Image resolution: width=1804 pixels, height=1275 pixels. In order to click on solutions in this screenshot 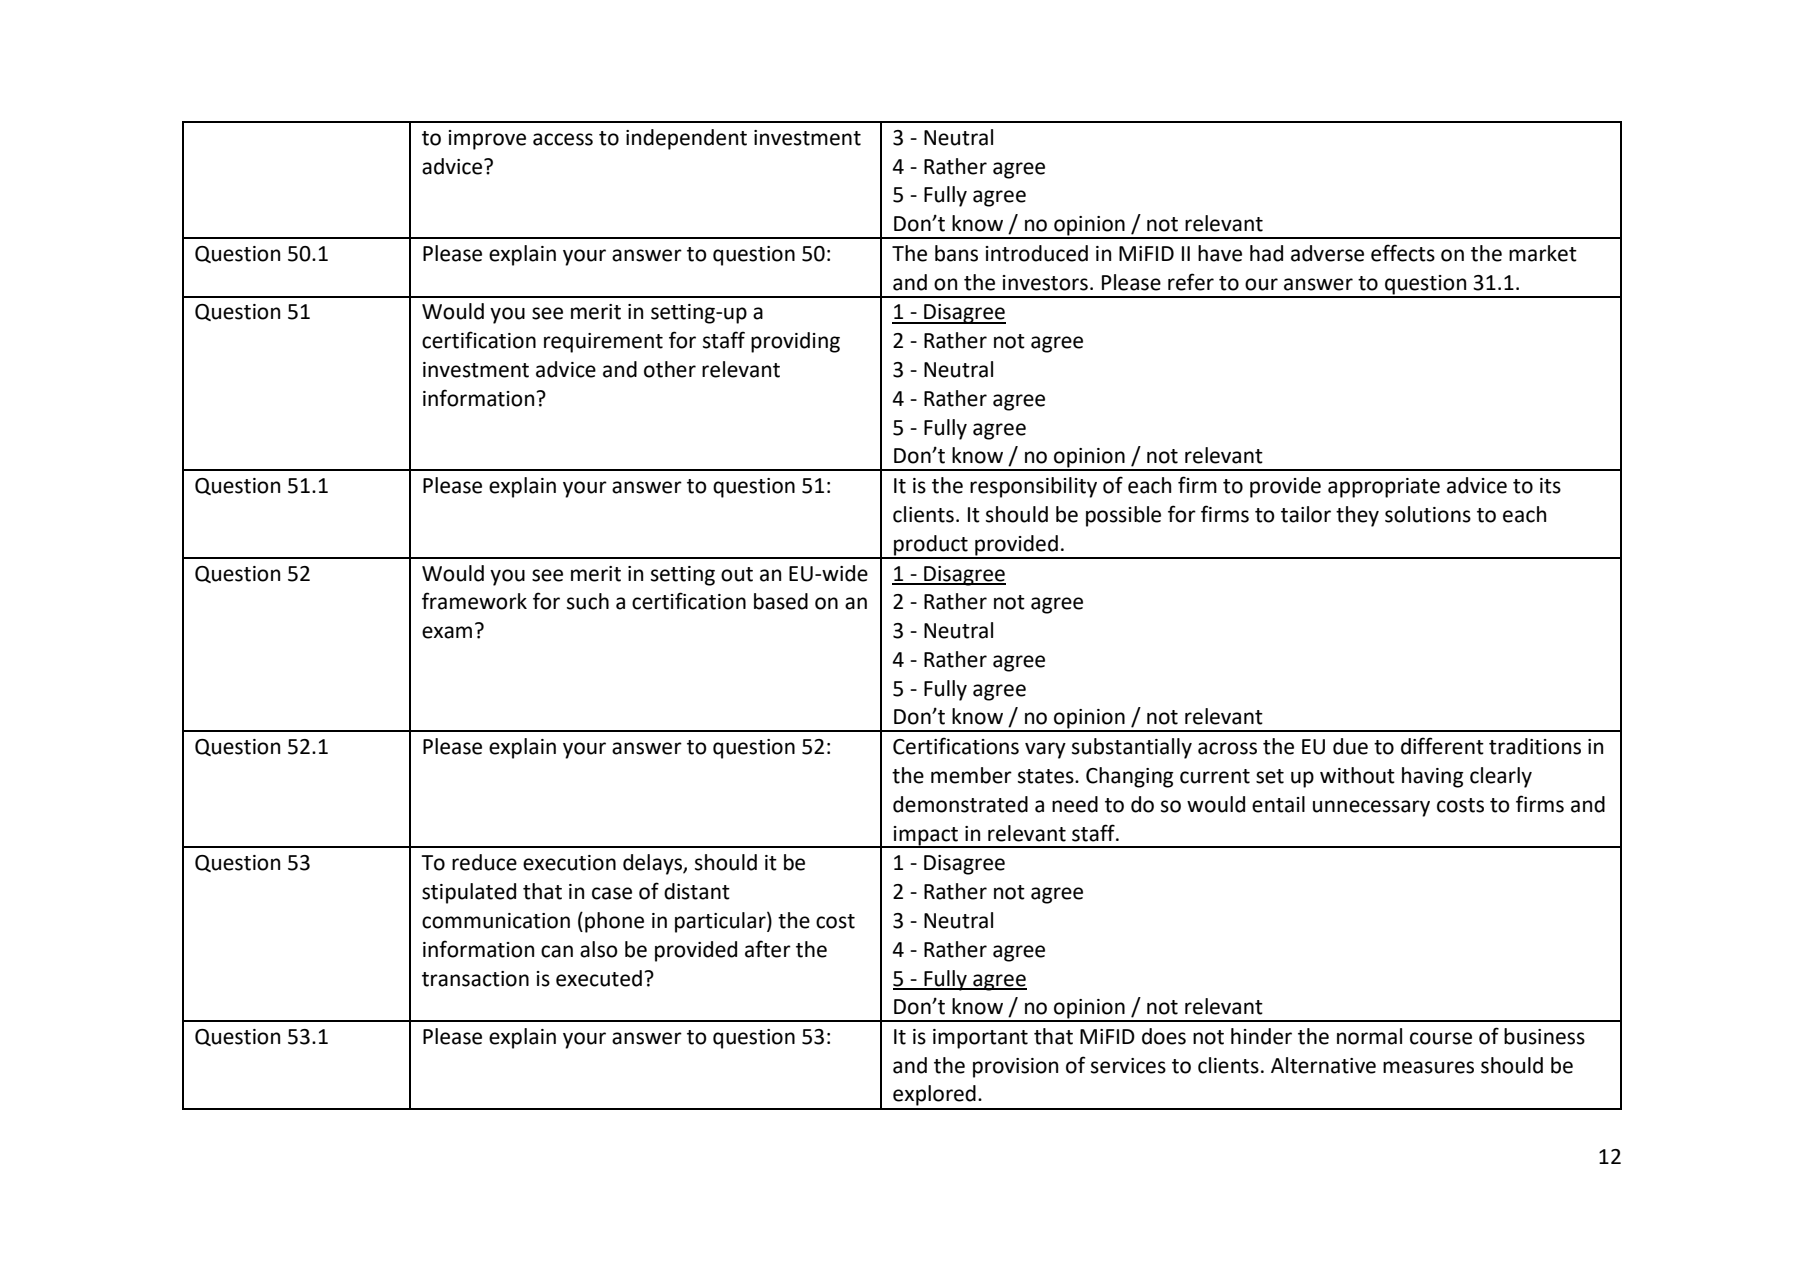, I will do `click(1428, 514)`.
